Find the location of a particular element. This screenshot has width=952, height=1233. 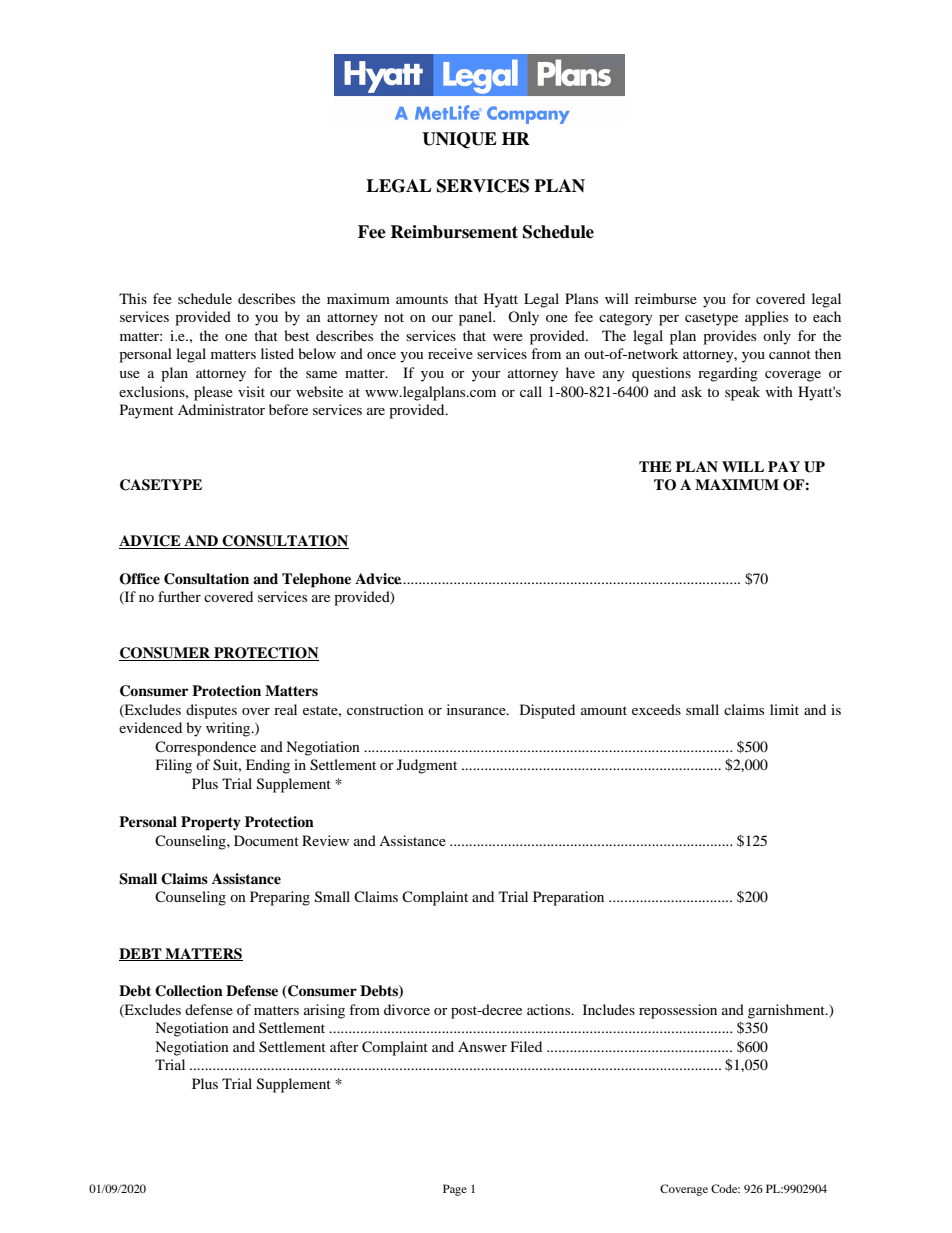

applies is located at coordinates (766, 318).
